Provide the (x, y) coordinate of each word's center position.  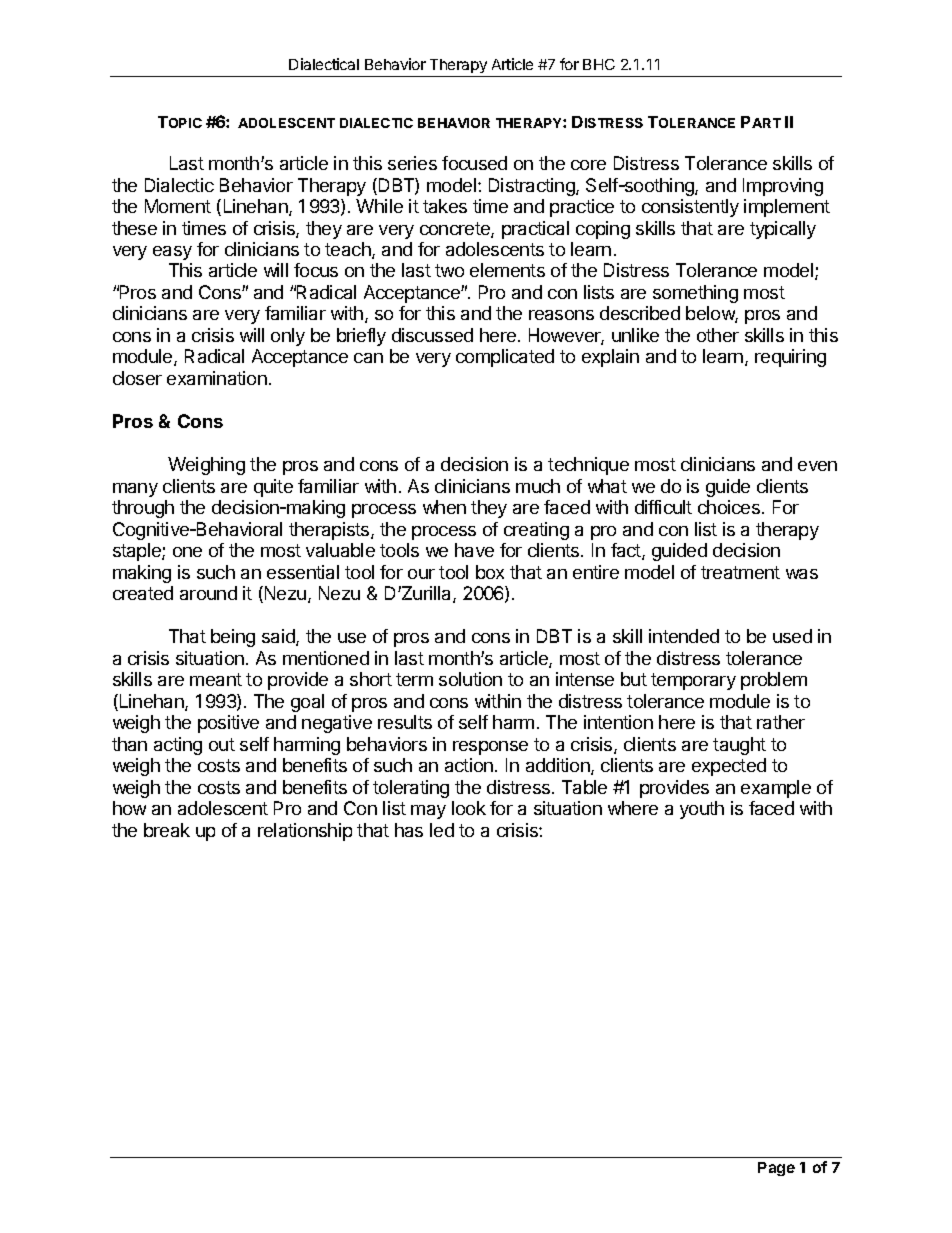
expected (729, 767)
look (469, 808)
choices (729, 507)
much (538, 486)
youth (702, 810)
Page (776, 1169)
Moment (178, 206)
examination (217, 378)
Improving (783, 187)
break (167, 830)
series (412, 163)
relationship (305, 832)
